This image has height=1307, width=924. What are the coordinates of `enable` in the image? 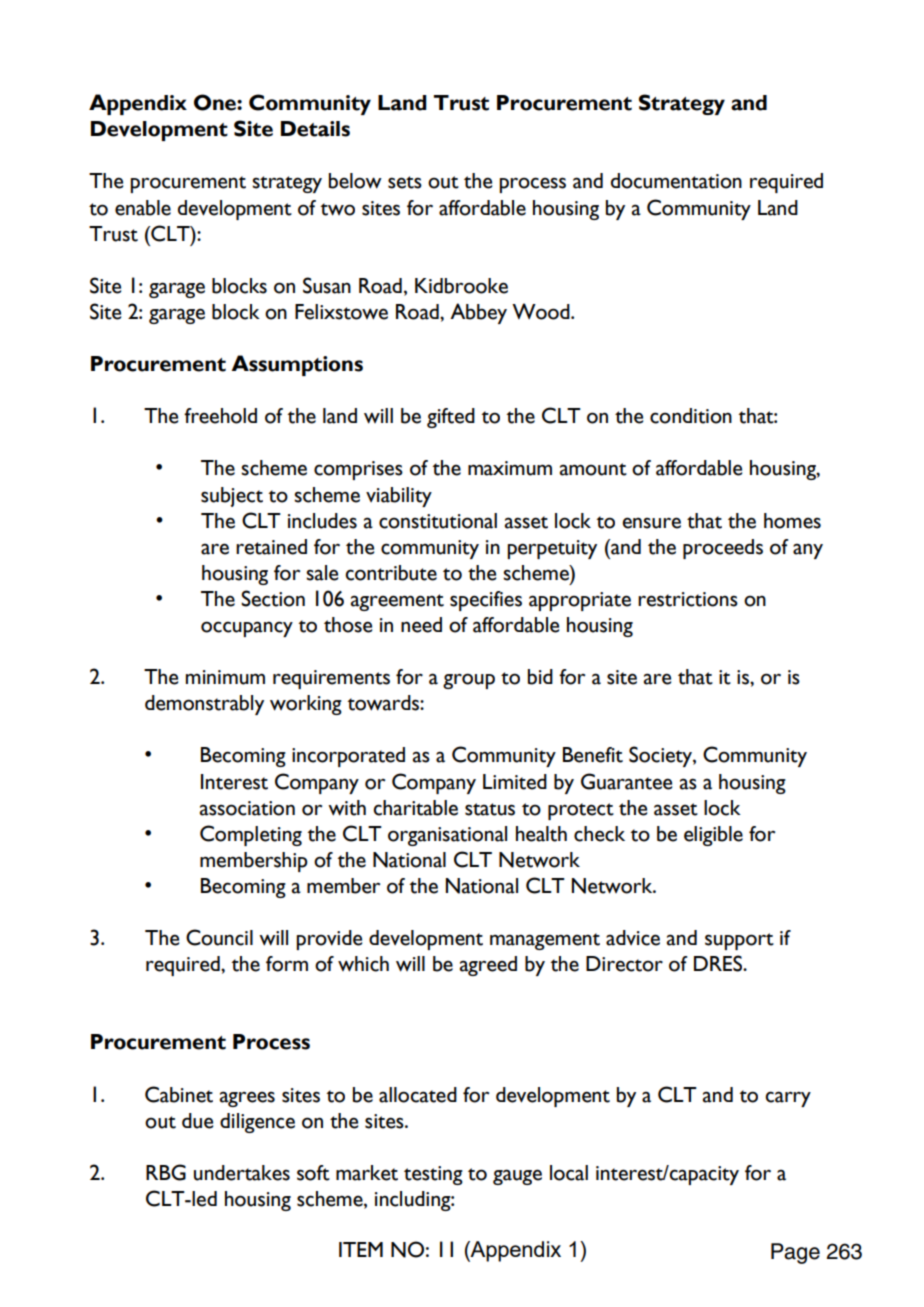 It's located at (143, 208).
